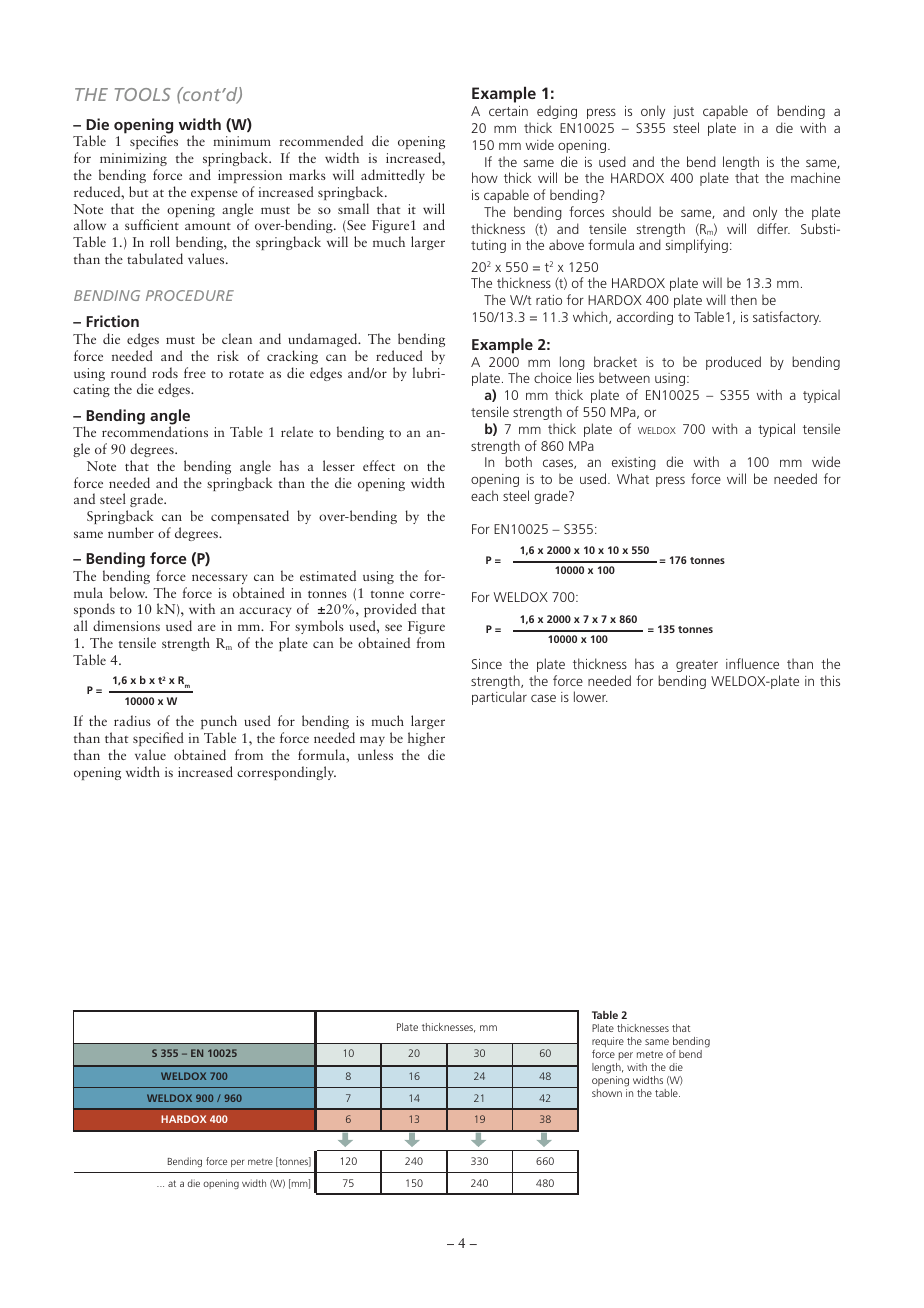  I want to click on TOOLS, so click(143, 94).
